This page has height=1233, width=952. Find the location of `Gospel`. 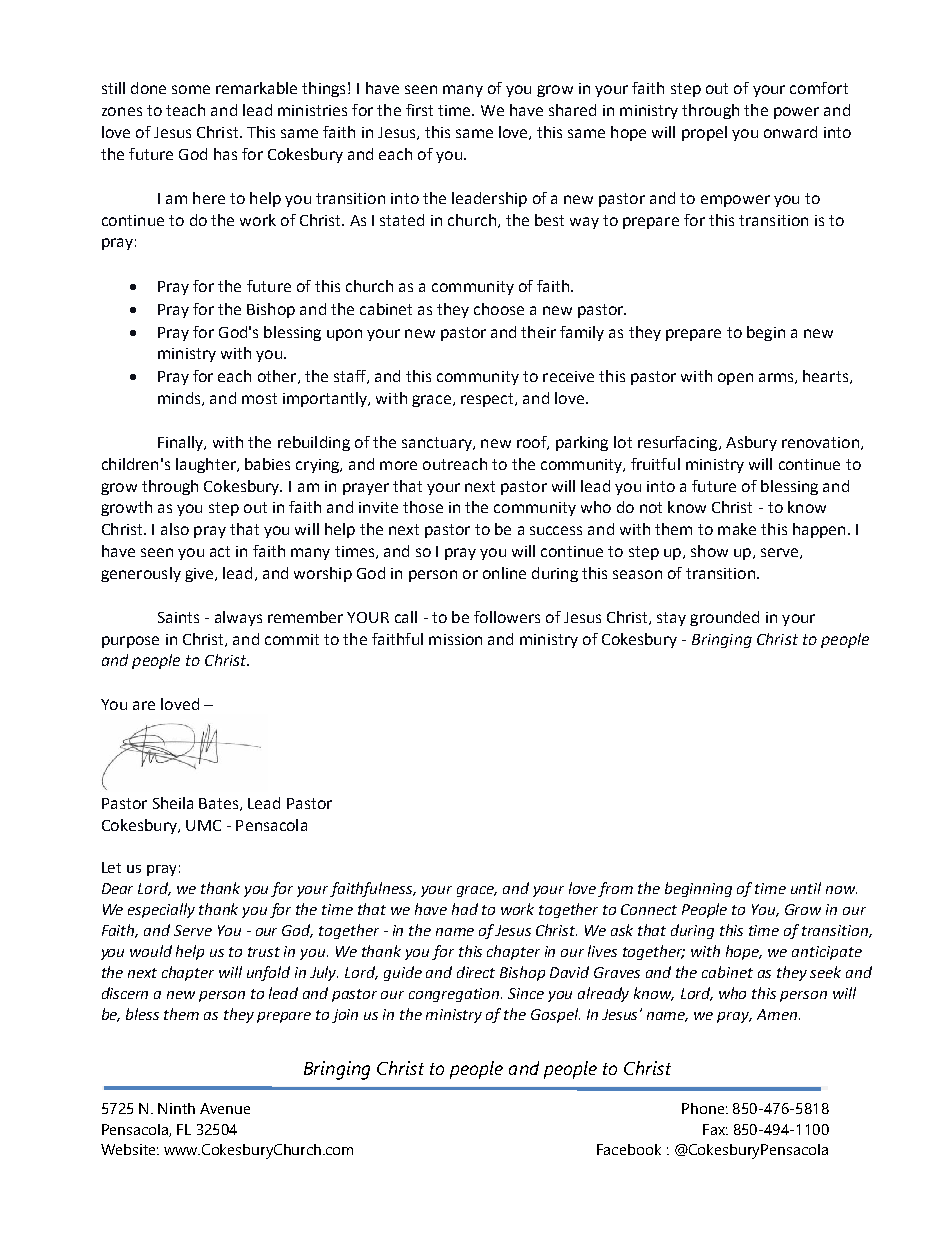

Gospel is located at coordinates (555, 1015).
